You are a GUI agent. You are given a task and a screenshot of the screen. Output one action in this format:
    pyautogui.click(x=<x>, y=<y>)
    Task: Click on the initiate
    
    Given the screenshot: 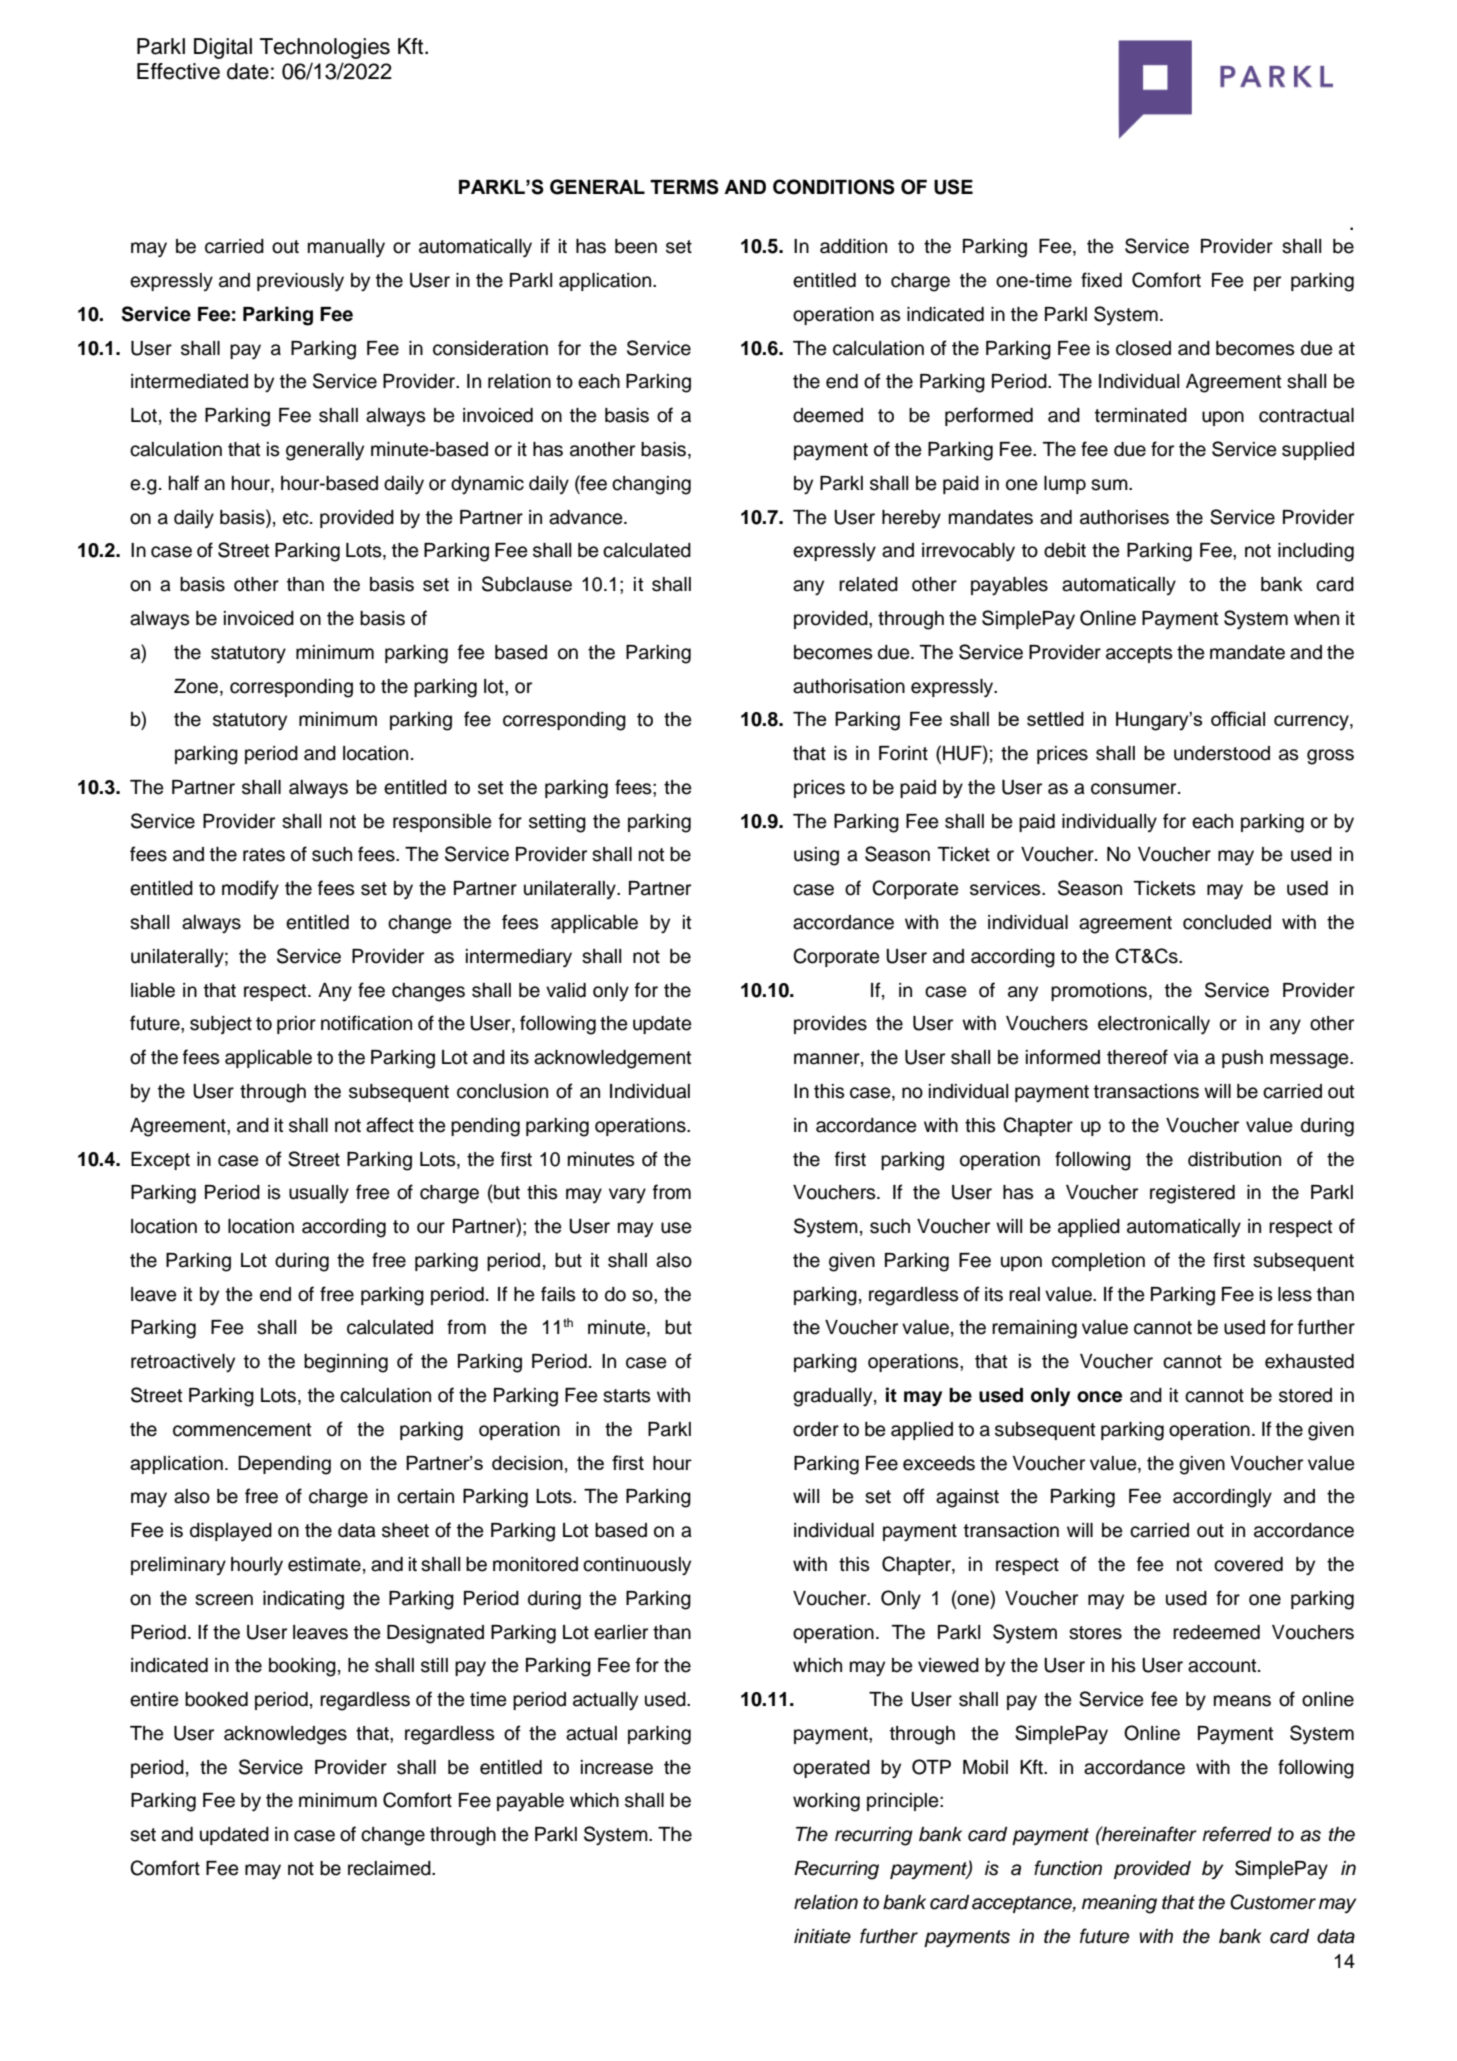 What is the action you would take?
    pyautogui.click(x=822, y=1936)
